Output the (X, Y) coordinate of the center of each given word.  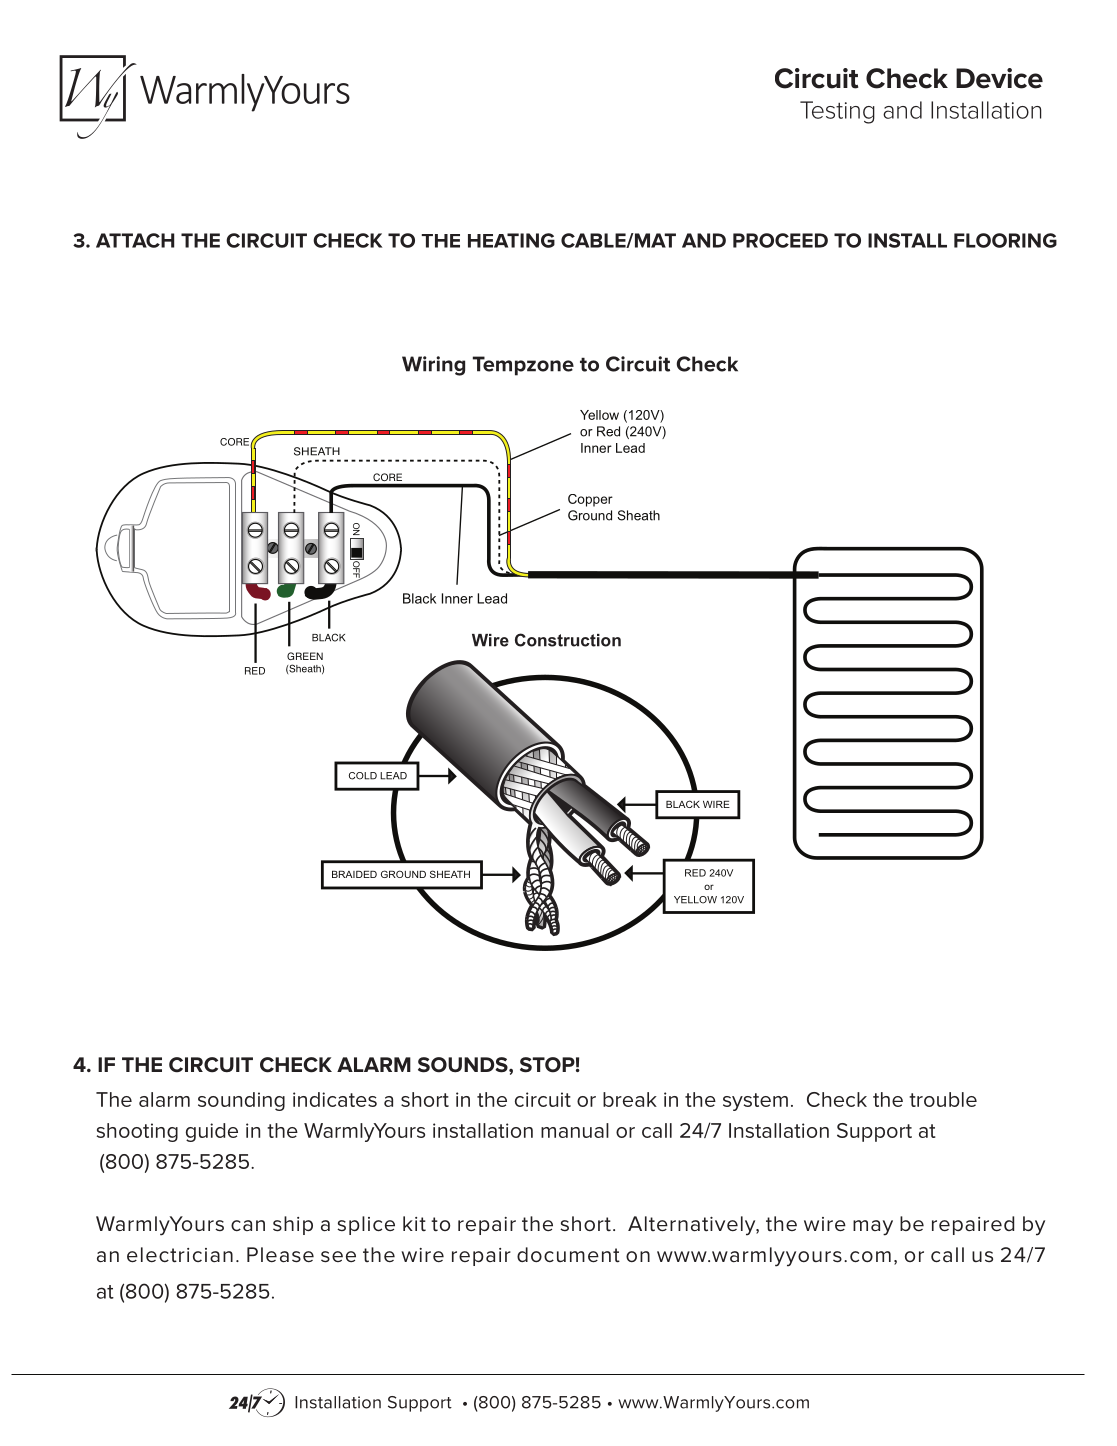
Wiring (433, 366)
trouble (943, 1099)
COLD (363, 776)
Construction (568, 640)
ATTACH (135, 240)
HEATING (511, 240)
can (248, 1225)
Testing (837, 112)
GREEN (305, 656)
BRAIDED (354, 874)
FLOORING (1005, 240)
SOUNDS (464, 1065)
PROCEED (780, 240)
